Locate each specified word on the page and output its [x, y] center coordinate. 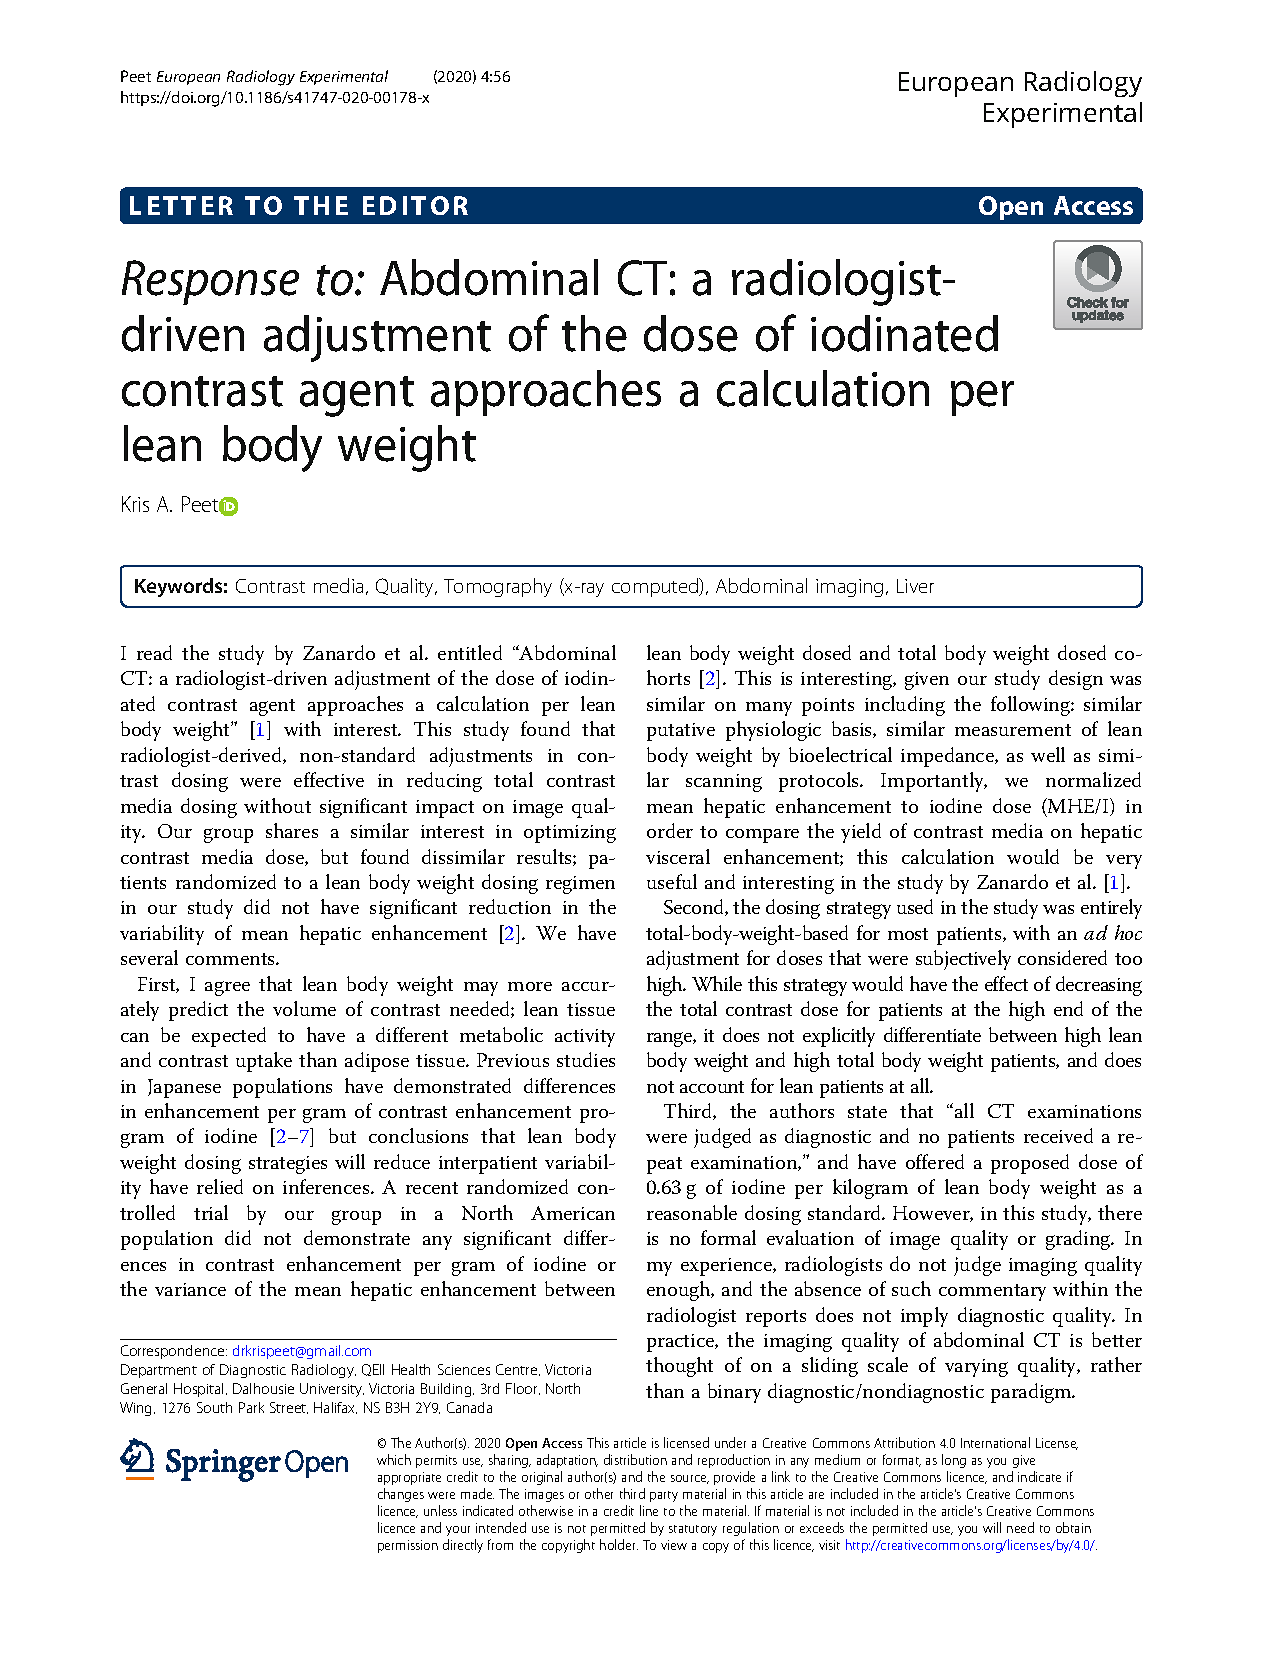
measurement [1013, 730]
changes [401, 1495]
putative [681, 732]
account [712, 1087]
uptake [264, 1062]
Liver [915, 586]
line [649, 1510]
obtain [1073, 1527]
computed [656, 587]
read [154, 652]
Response [210, 282]
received [1058, 1135]
